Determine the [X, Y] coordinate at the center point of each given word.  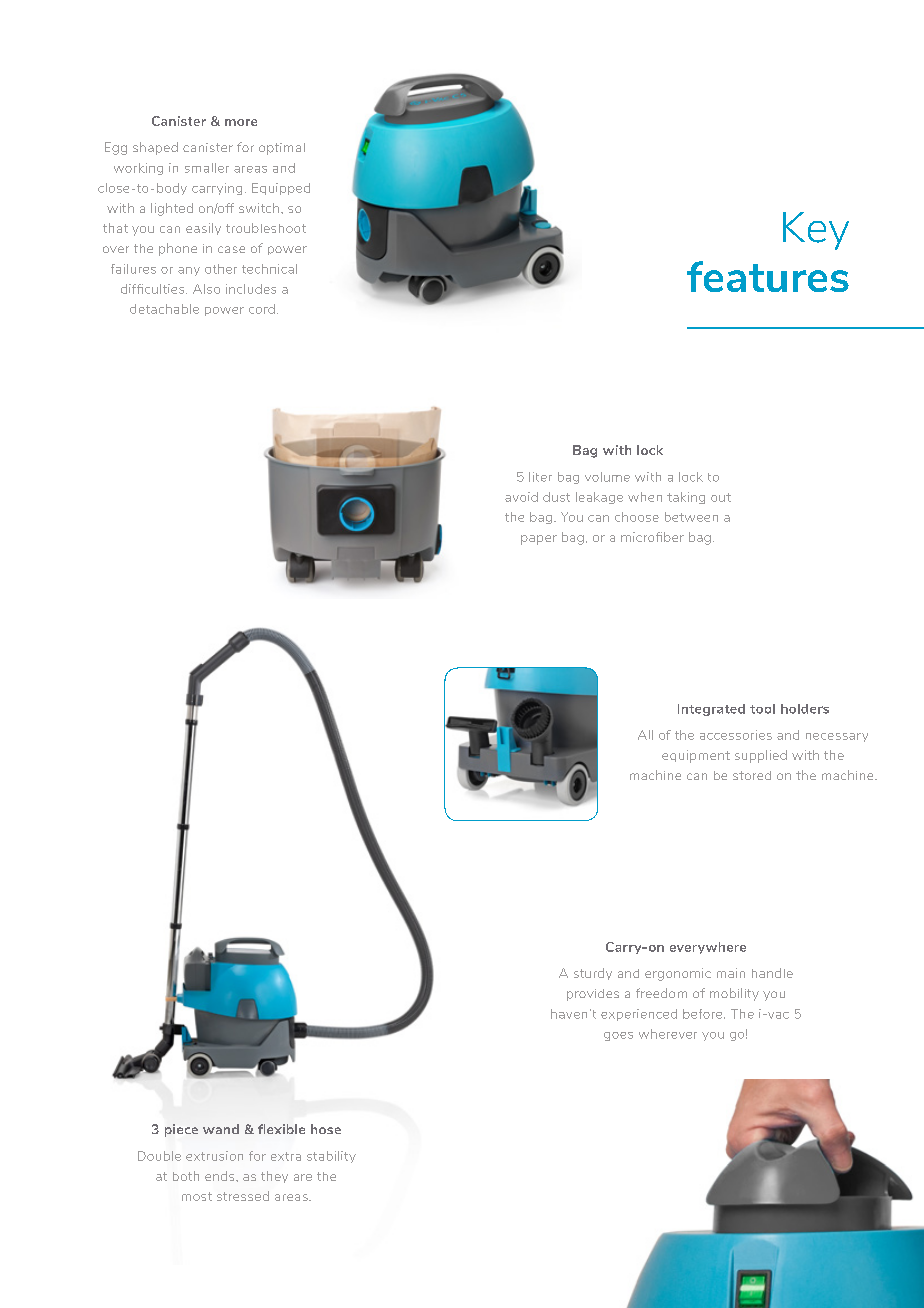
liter [540, 477]
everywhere [708, 948]
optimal [282, 149]
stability [331, 1157]
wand [221, 1129]
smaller [207, 168]
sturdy [593, 974]
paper [539, 540]
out [721, 497]
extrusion [214, 1156]
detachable [164, 309]
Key [816, 231]
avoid [521, 497]
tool [762, 709]
